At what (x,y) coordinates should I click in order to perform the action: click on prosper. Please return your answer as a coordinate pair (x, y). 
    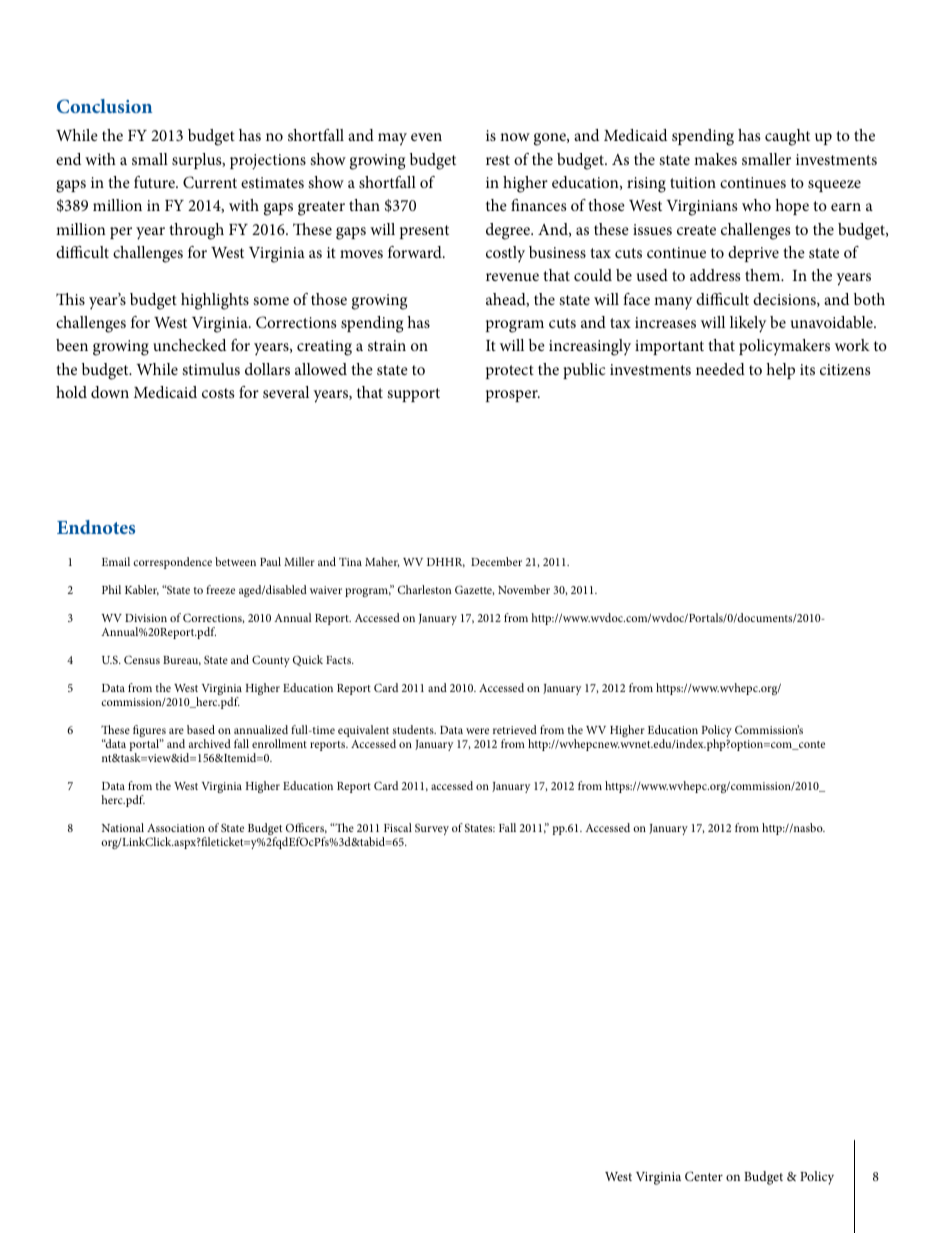
    Looking at the image, I should click on (513, 396).
